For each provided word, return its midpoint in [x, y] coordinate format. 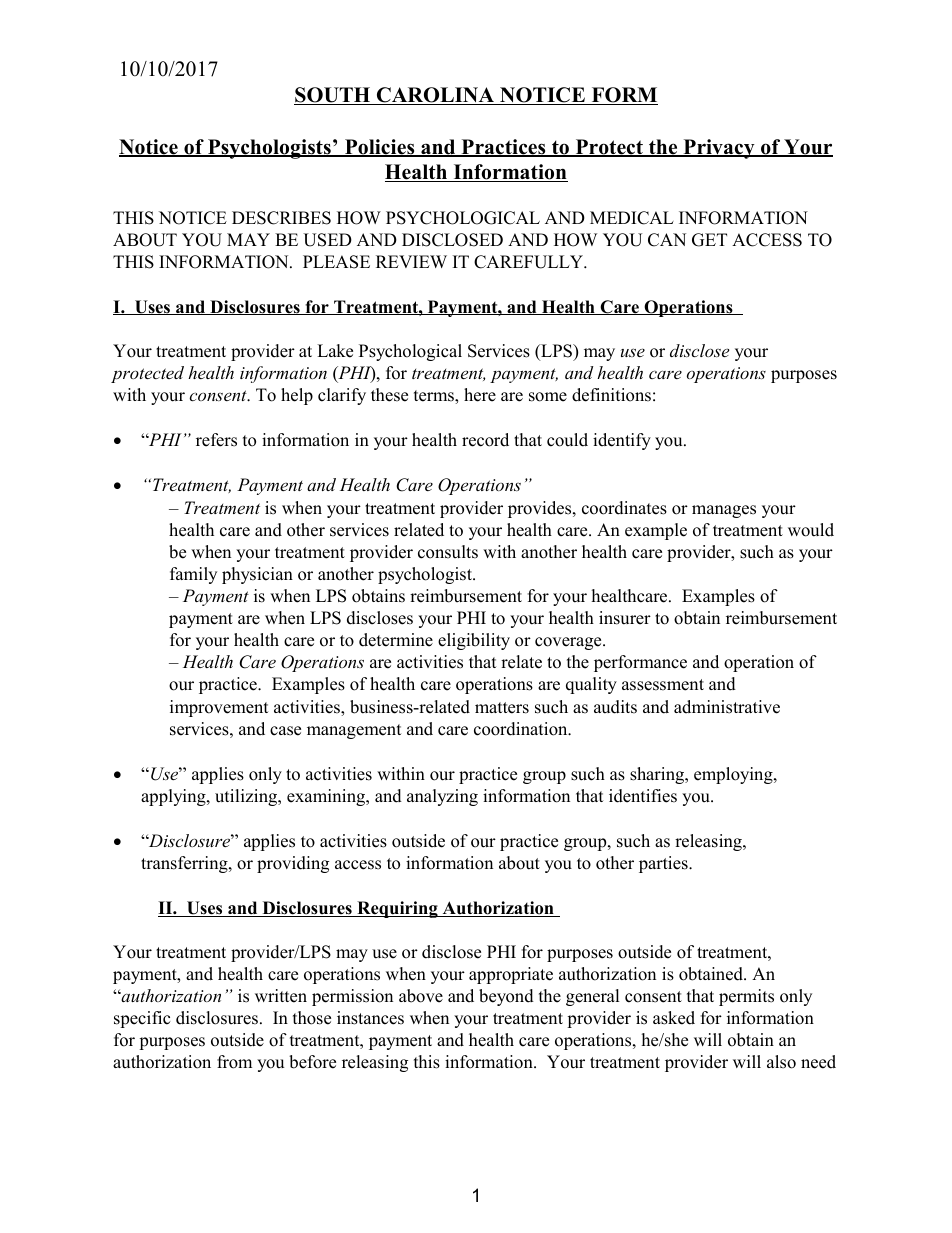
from [234, 1062]
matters [502, 708]
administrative [727, 707]
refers [216, 440]
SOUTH [333, 96]
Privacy [719, 149]
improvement [219, 708]
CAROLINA [435, 96]
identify [622, 441]
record [485, 440]
